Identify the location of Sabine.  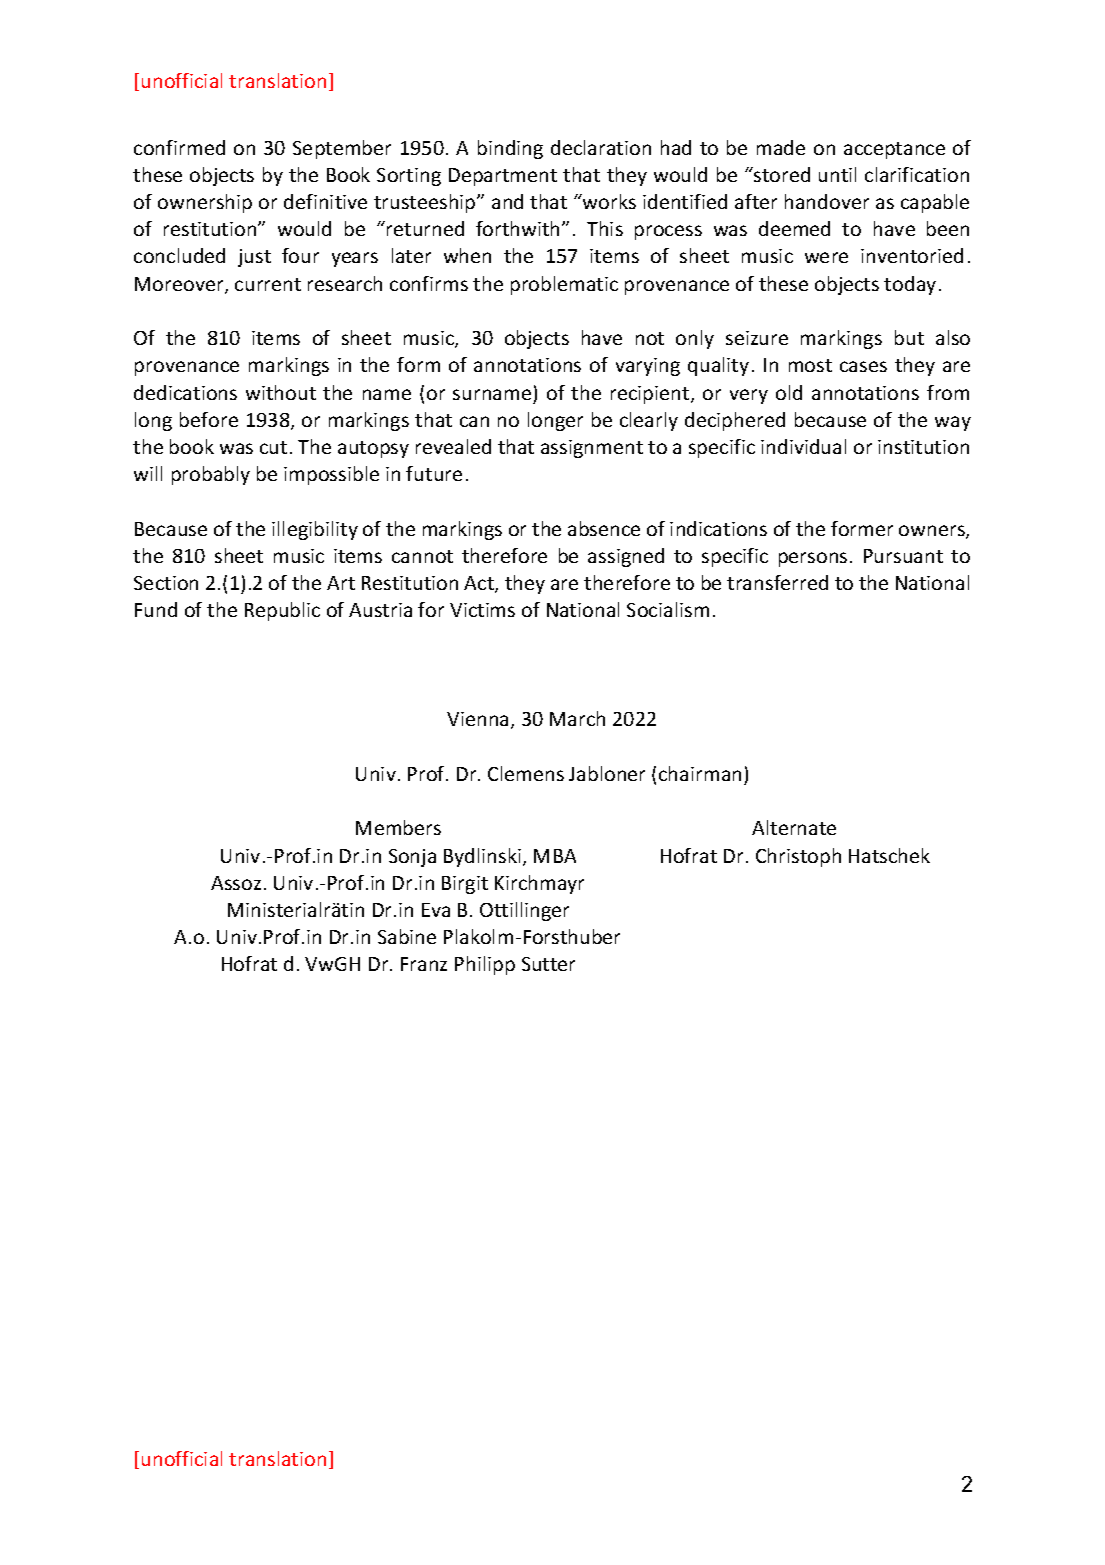
(407, 936).
